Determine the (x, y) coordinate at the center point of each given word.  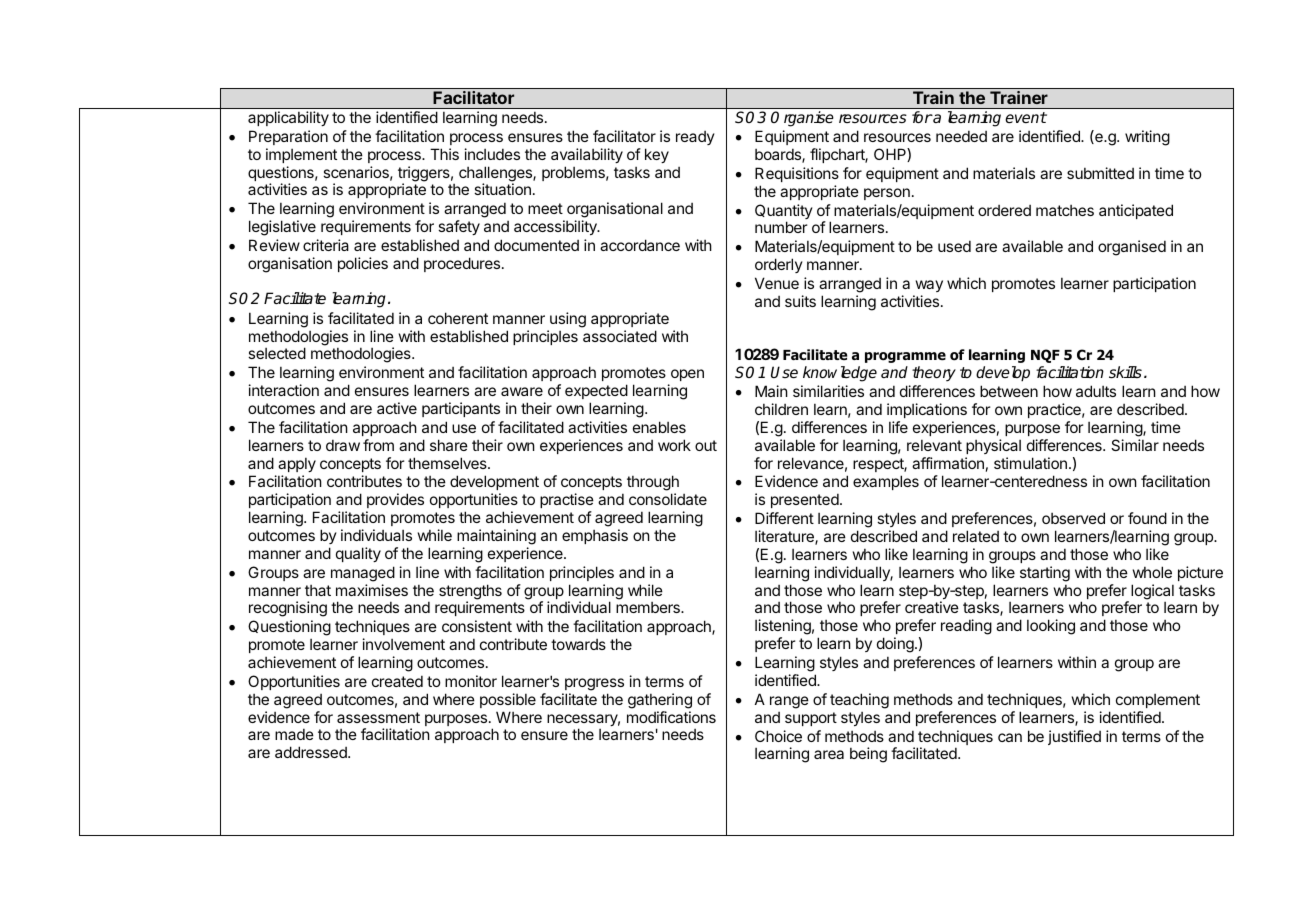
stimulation (1030, 463)
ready (695, 138)
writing (1147, 138)
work (674, 445)
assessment (378, 717)
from (378, 445)
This (444, 154)
